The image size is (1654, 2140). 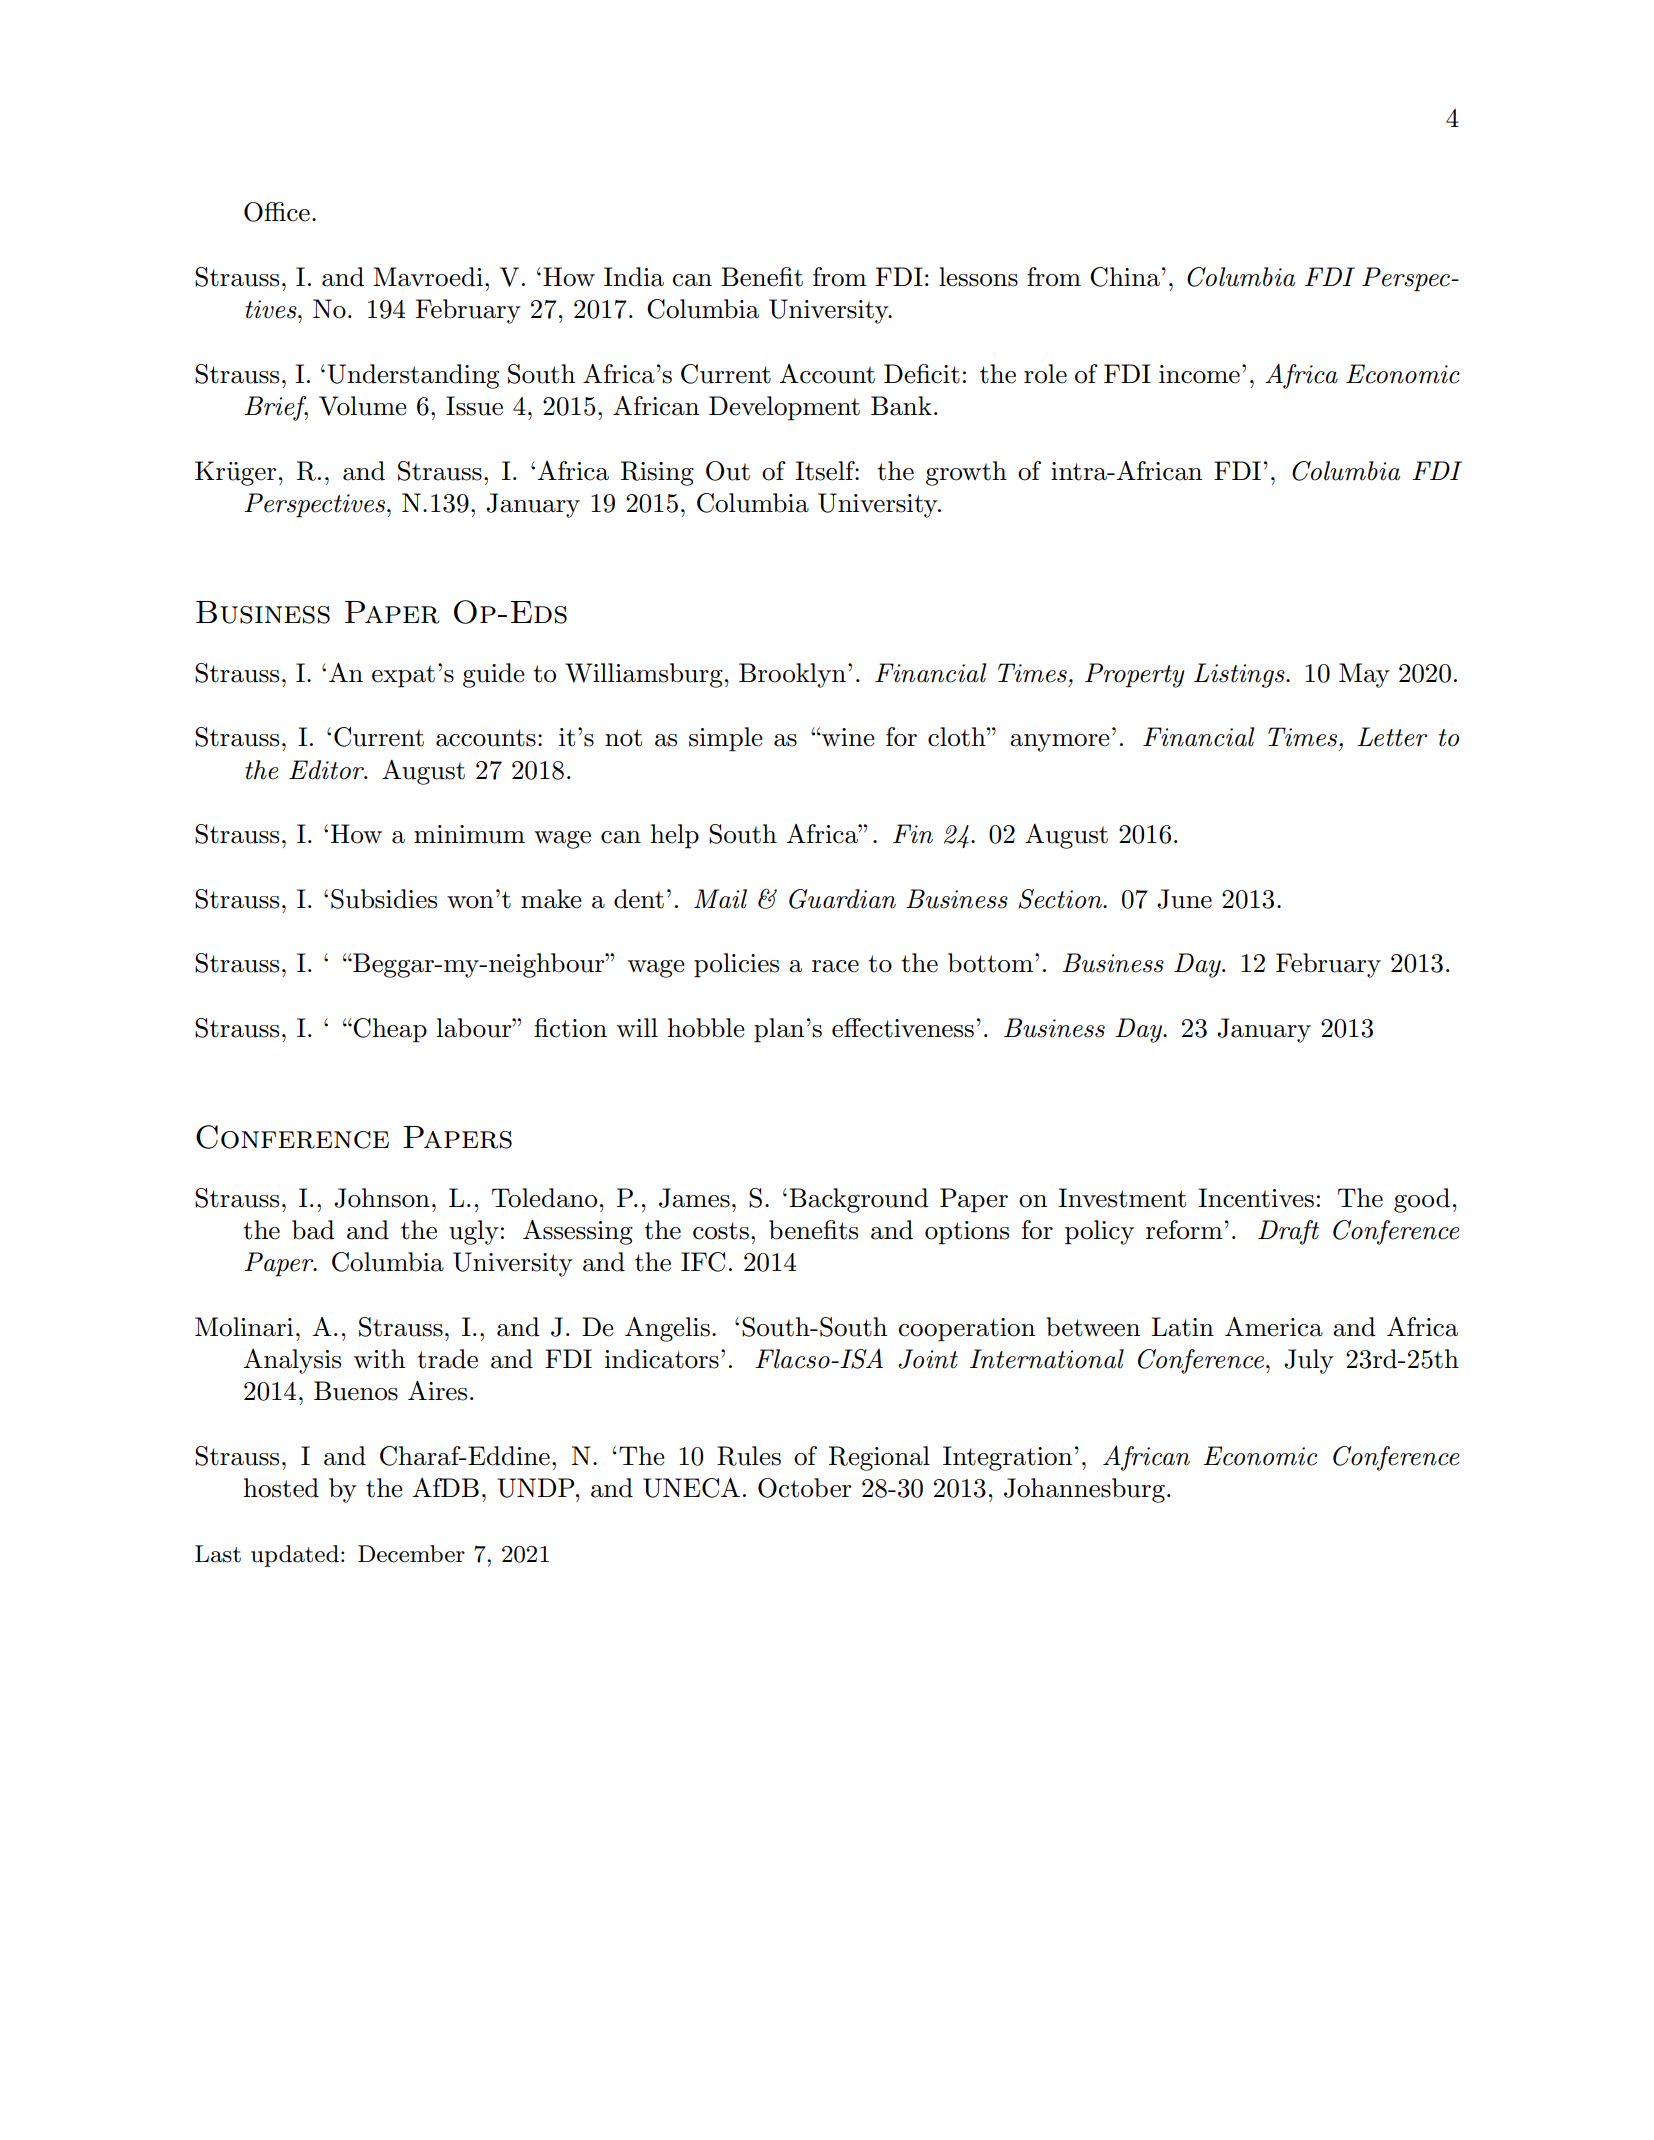 What do you see at coordinates (804, 1488) in the page?
I see `October` at bounding box center [804, 1488].
